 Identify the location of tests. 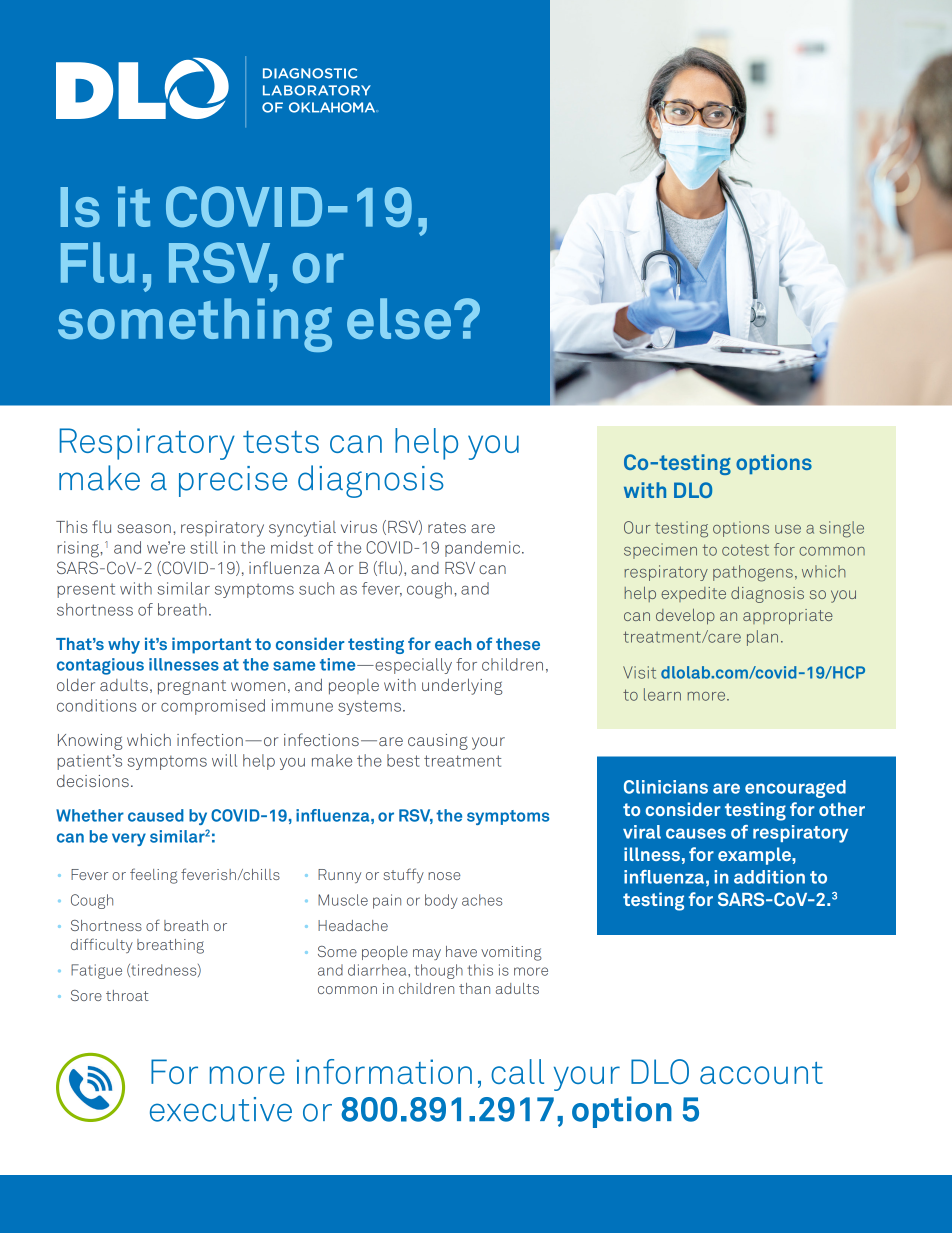
(281, 442).
